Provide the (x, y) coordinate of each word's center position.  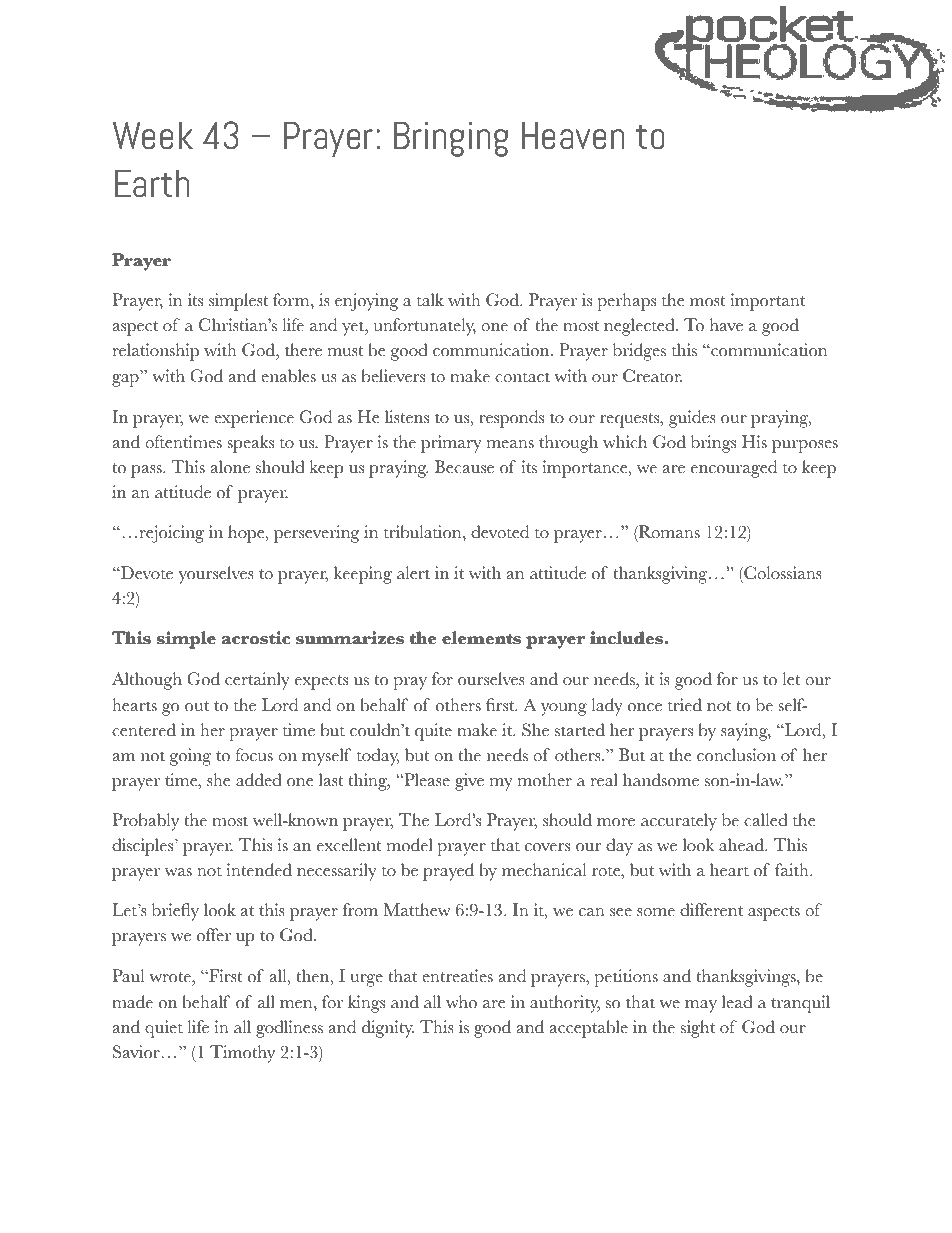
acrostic (256, 638)
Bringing (451, 139)
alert (413, 573)
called (766, 820)
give (469, 782)
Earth (152, 183)
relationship (156, 352)
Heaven (573, 135)
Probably (146, 822)
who (461, 1002)
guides (692, 419)
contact (522, 377)
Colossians (782, 573)
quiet (164, 1029)
